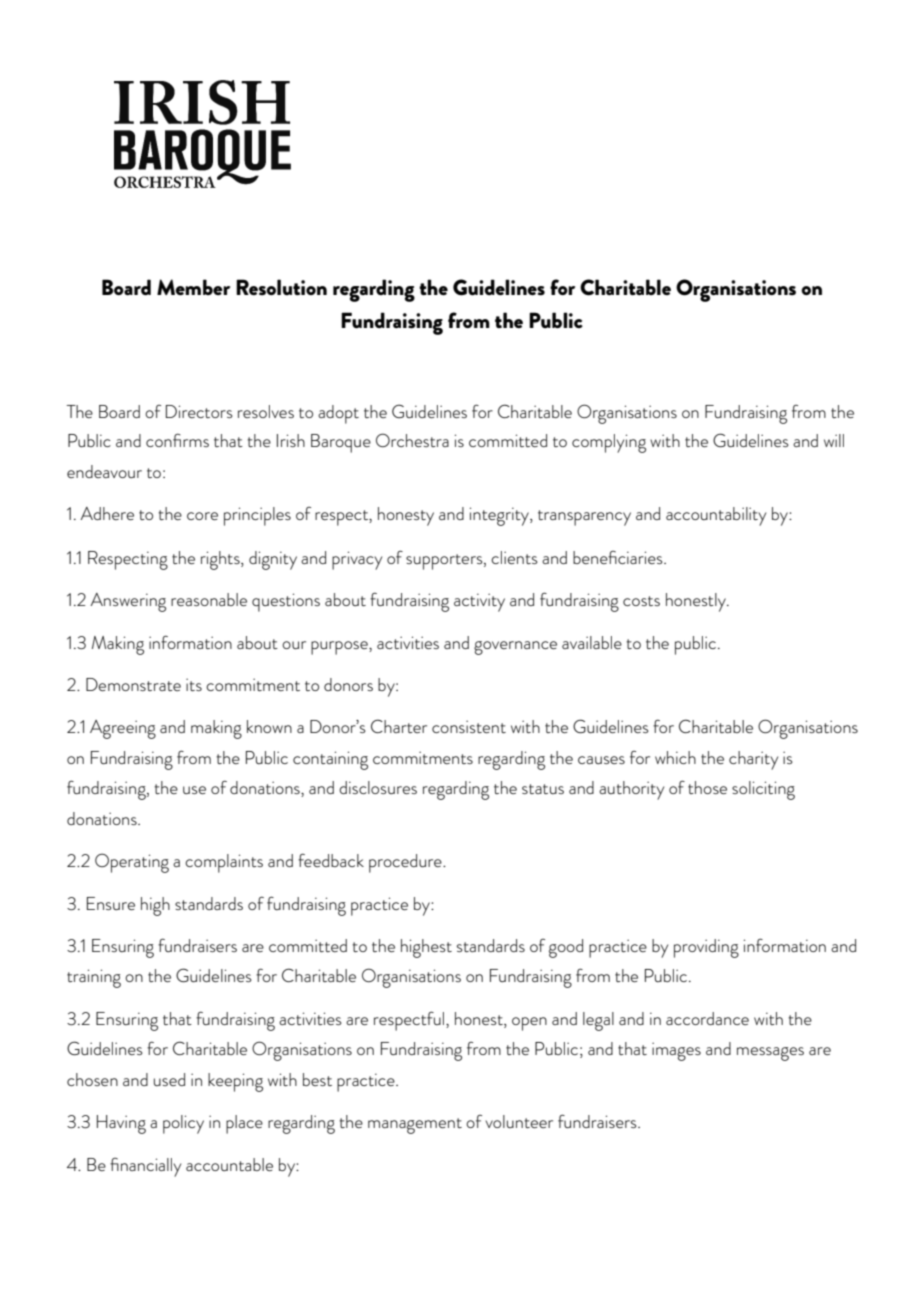  I want to click on Member, so click(193, 287).
